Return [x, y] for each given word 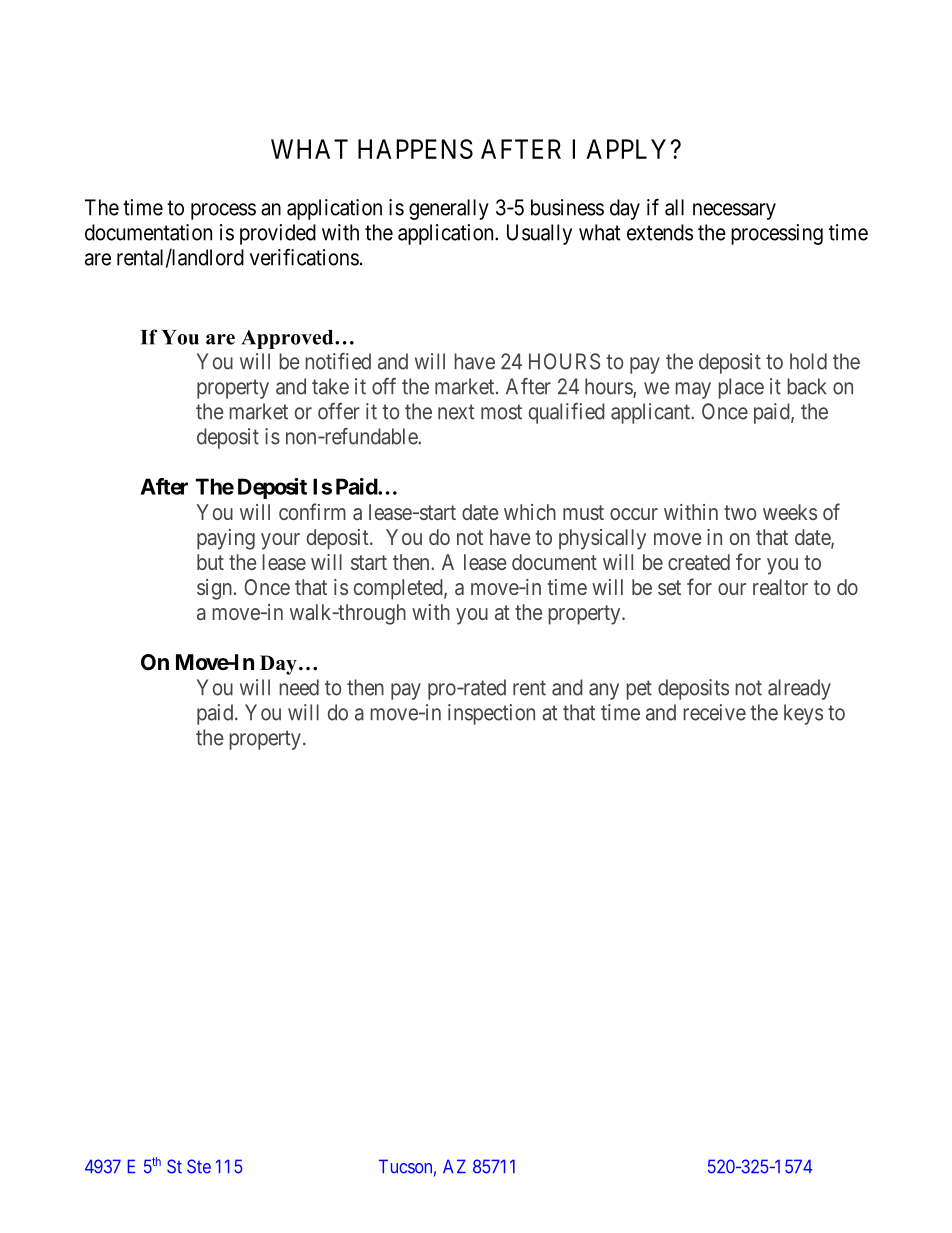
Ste [199, 1166]
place [741, 388]
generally [449, 209]
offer [339, 411]
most [501, 412]
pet [639, 690]
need [299, 687]
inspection [491, 714]
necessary [734, 211]
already [799, 689]
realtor [780, 587]
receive [714, 712]
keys [803, 714]
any [604, 691]
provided [278, 234]
